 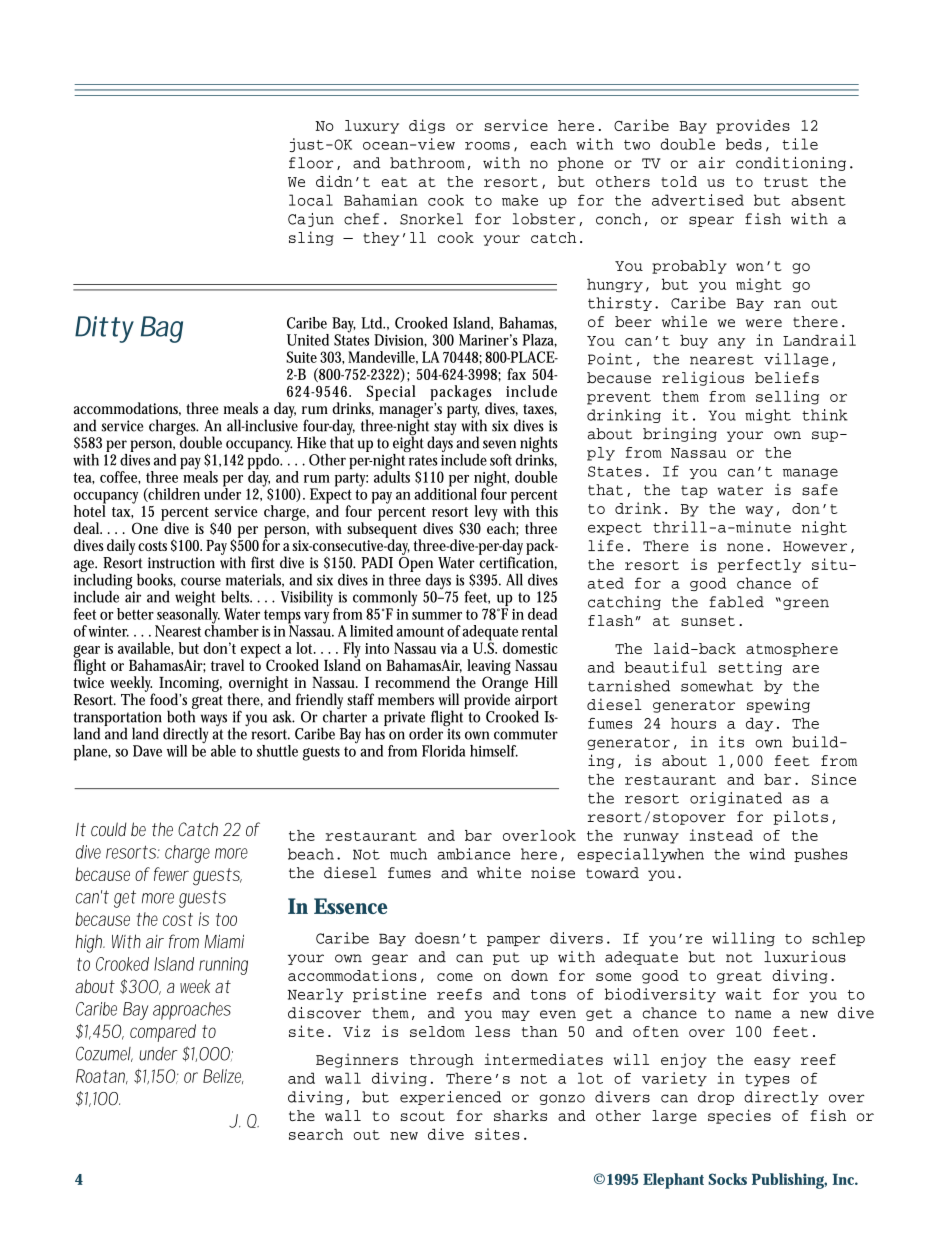 What do you see at coordinates (147, 751) in the screenshot?
I see `Dave` at bounding box center [147, 751].
